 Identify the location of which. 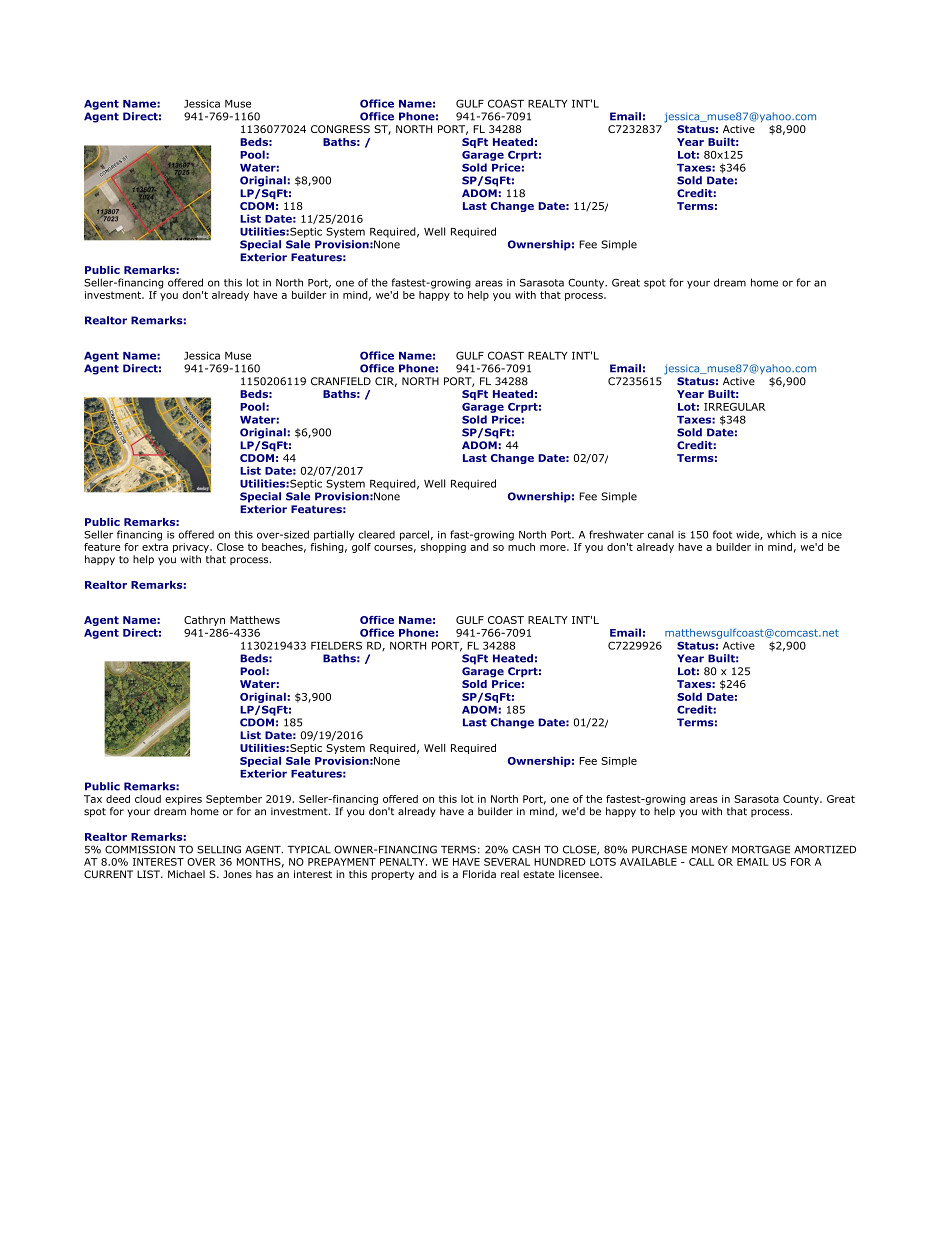
(781, 534).
